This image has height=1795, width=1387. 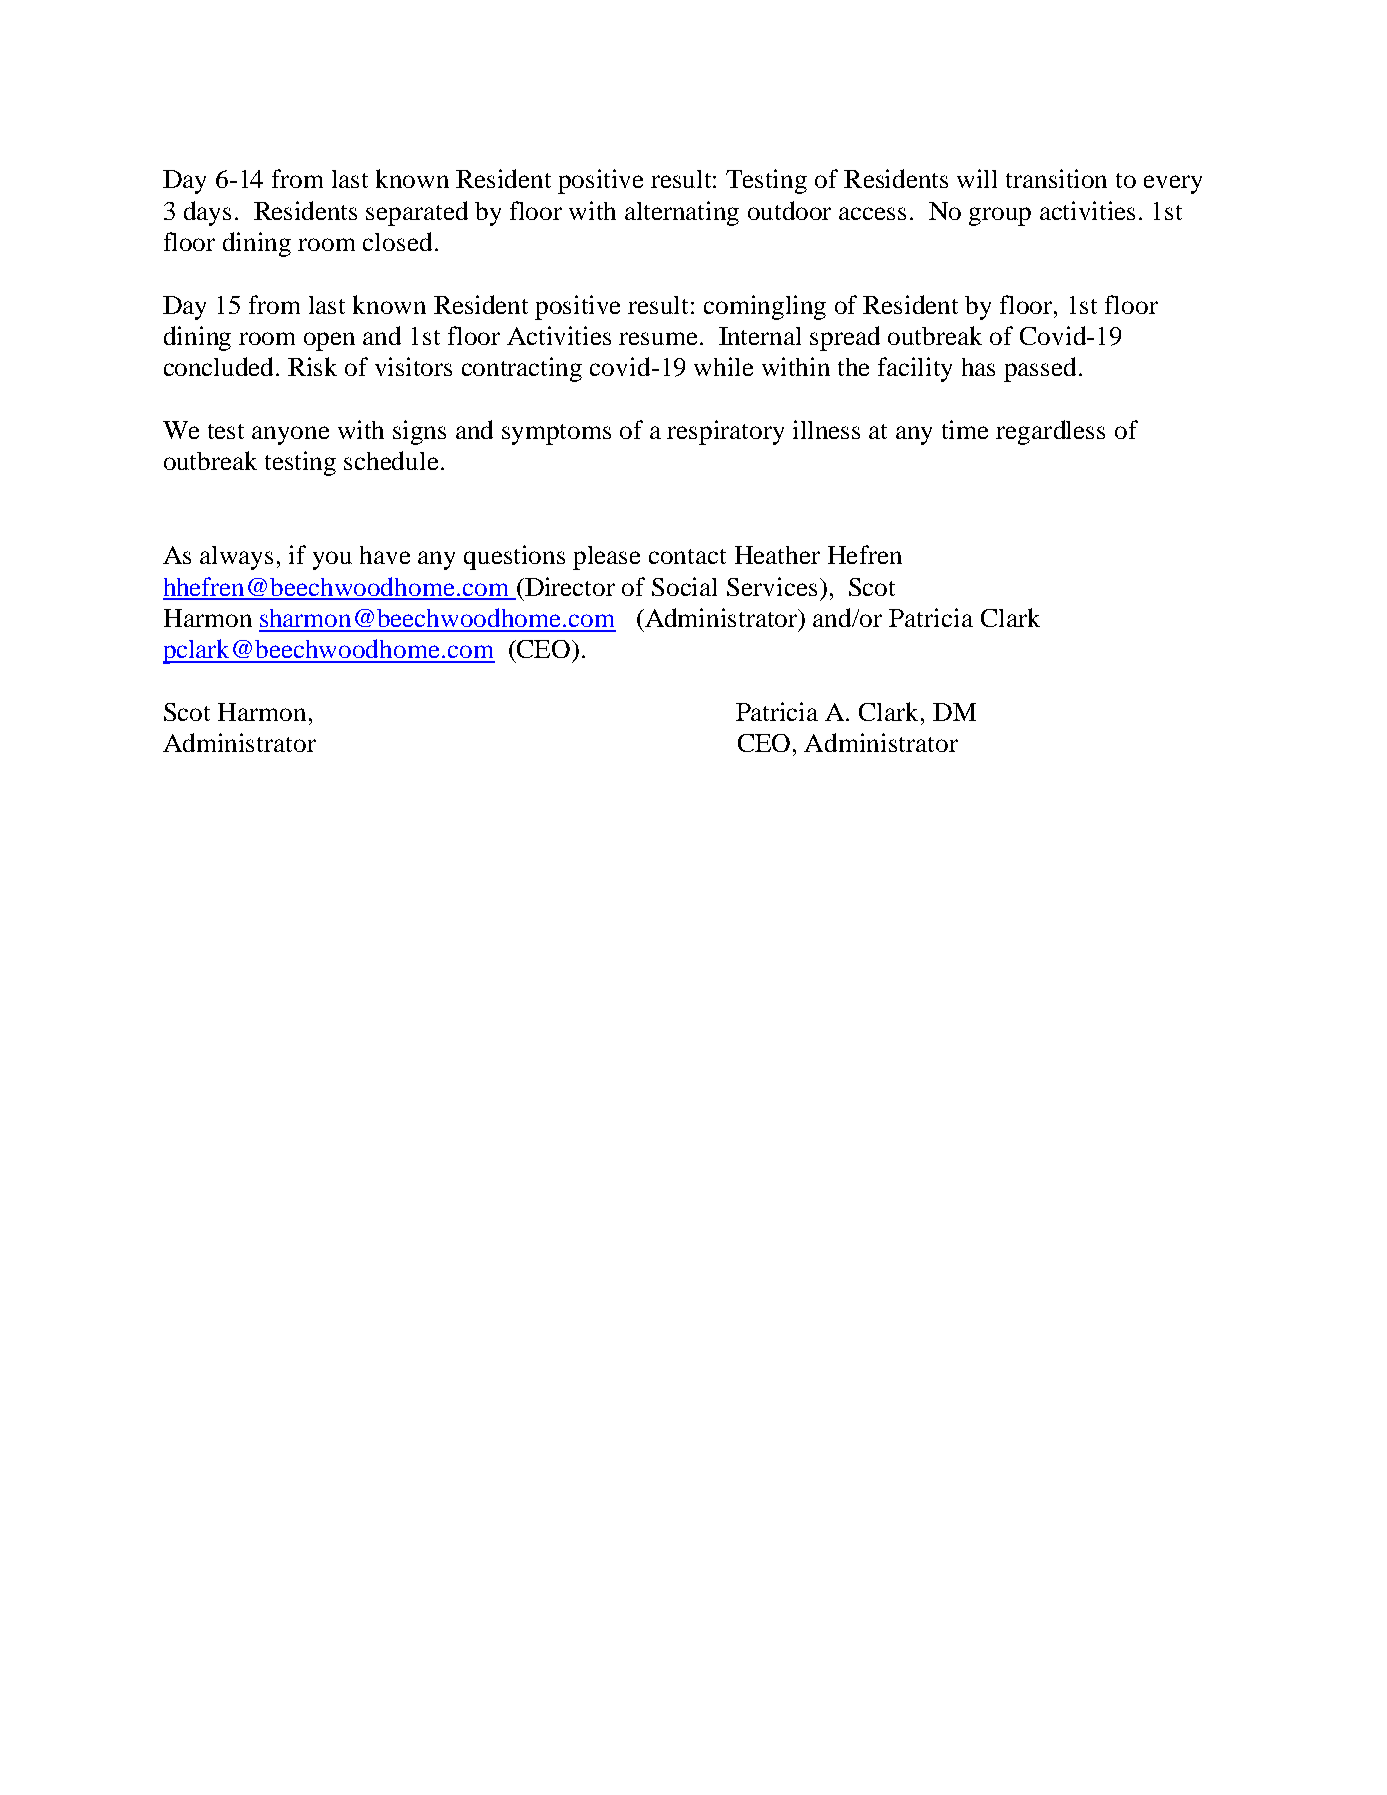 What do you see at coordinates (1050, 432) in the image?
I see `regardless` at bounding box center [1050, 432].
